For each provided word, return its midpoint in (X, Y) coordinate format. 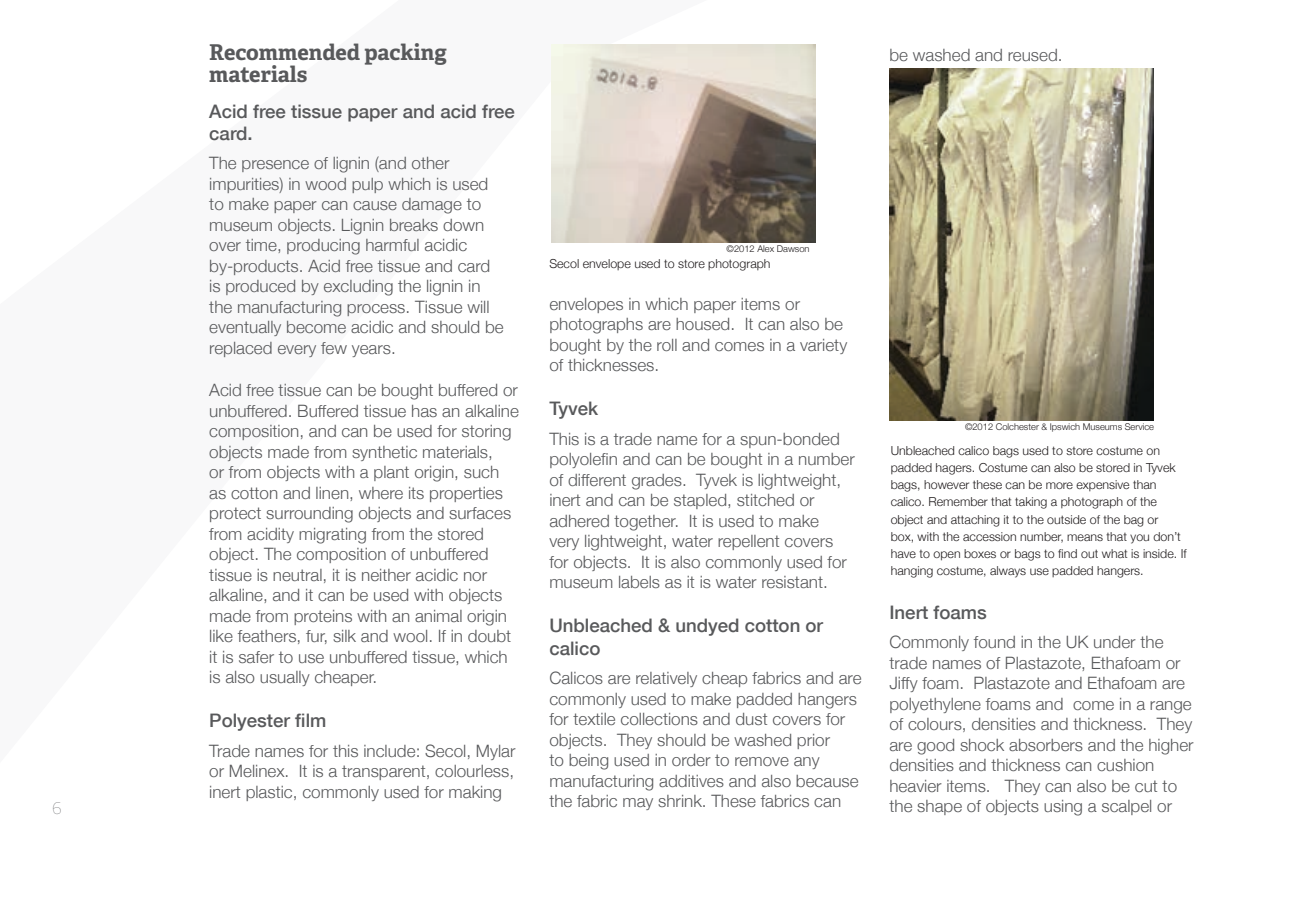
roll (667, 345)
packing (406, 54)
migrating (332, 536)
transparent (385, 772)
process (376, 310)
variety (823, 346)
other (431, 163)
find (1067, 553)
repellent (748, 542)
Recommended (285, 52)
